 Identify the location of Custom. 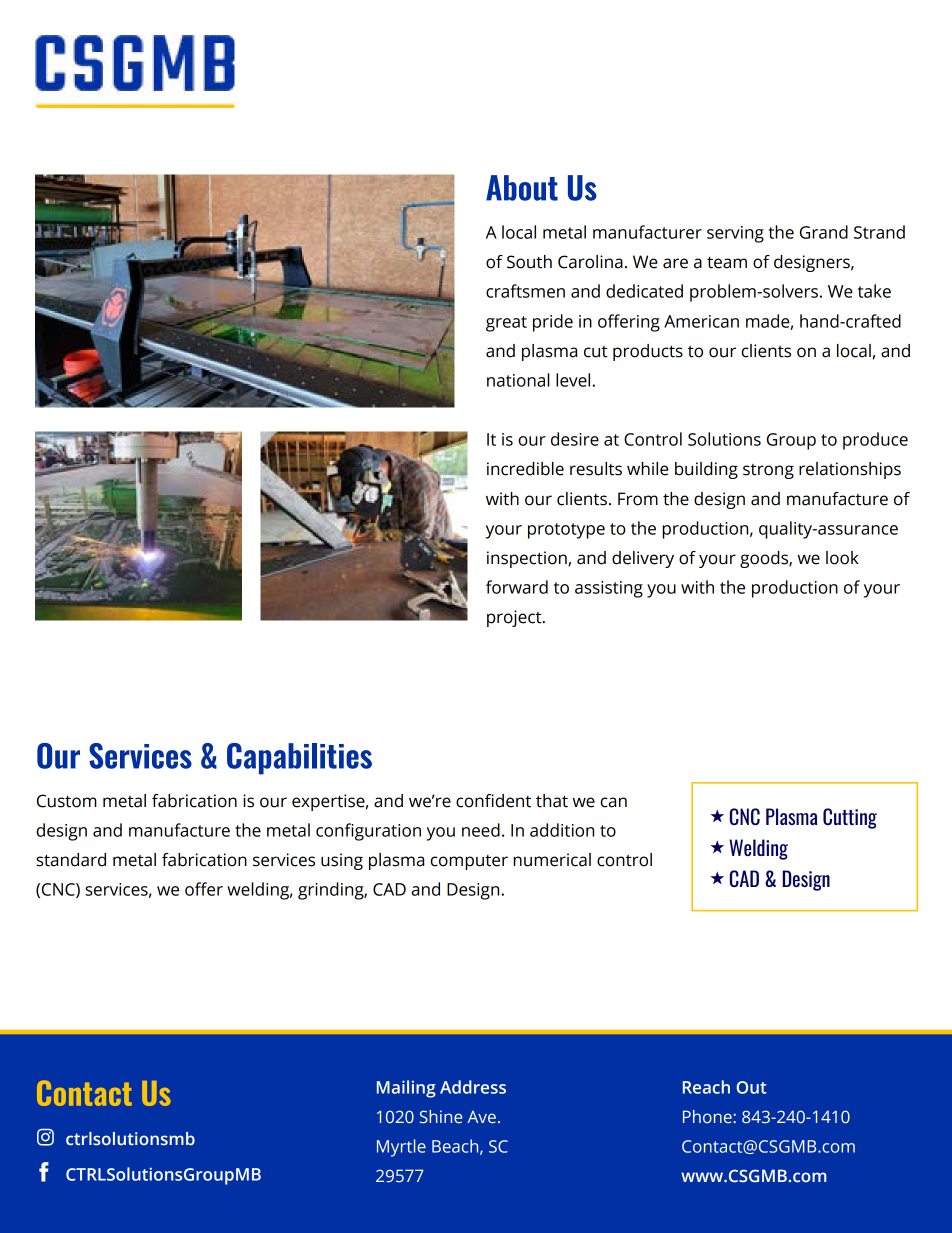
(67, 801).
